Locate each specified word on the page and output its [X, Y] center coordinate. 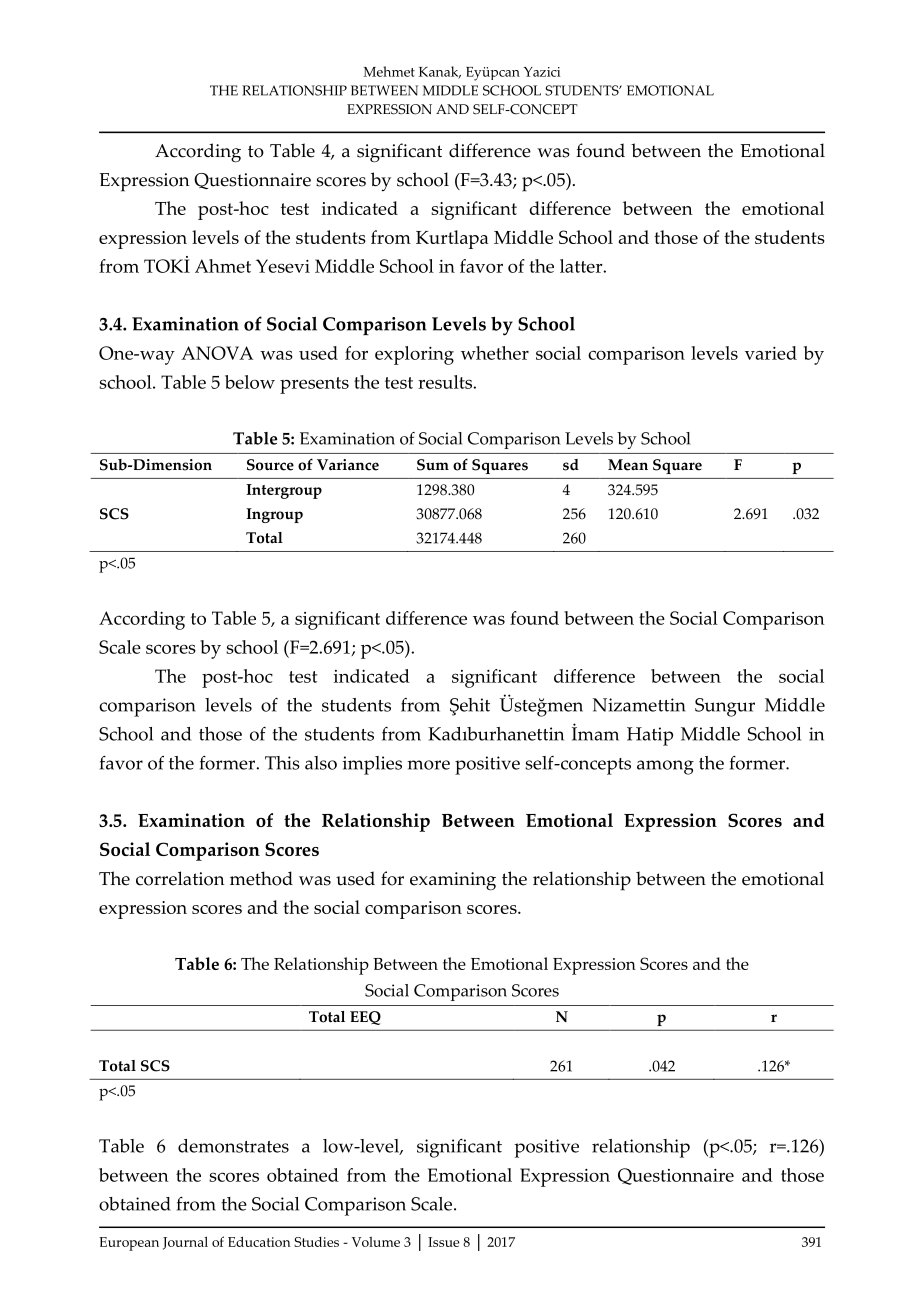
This [282, 763]
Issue [444, 1242]
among [665, 767]
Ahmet [223, 266]
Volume [376, 1241]
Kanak [440, 72]
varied [771, 353]
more [428, 765]
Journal [185, 1243]
